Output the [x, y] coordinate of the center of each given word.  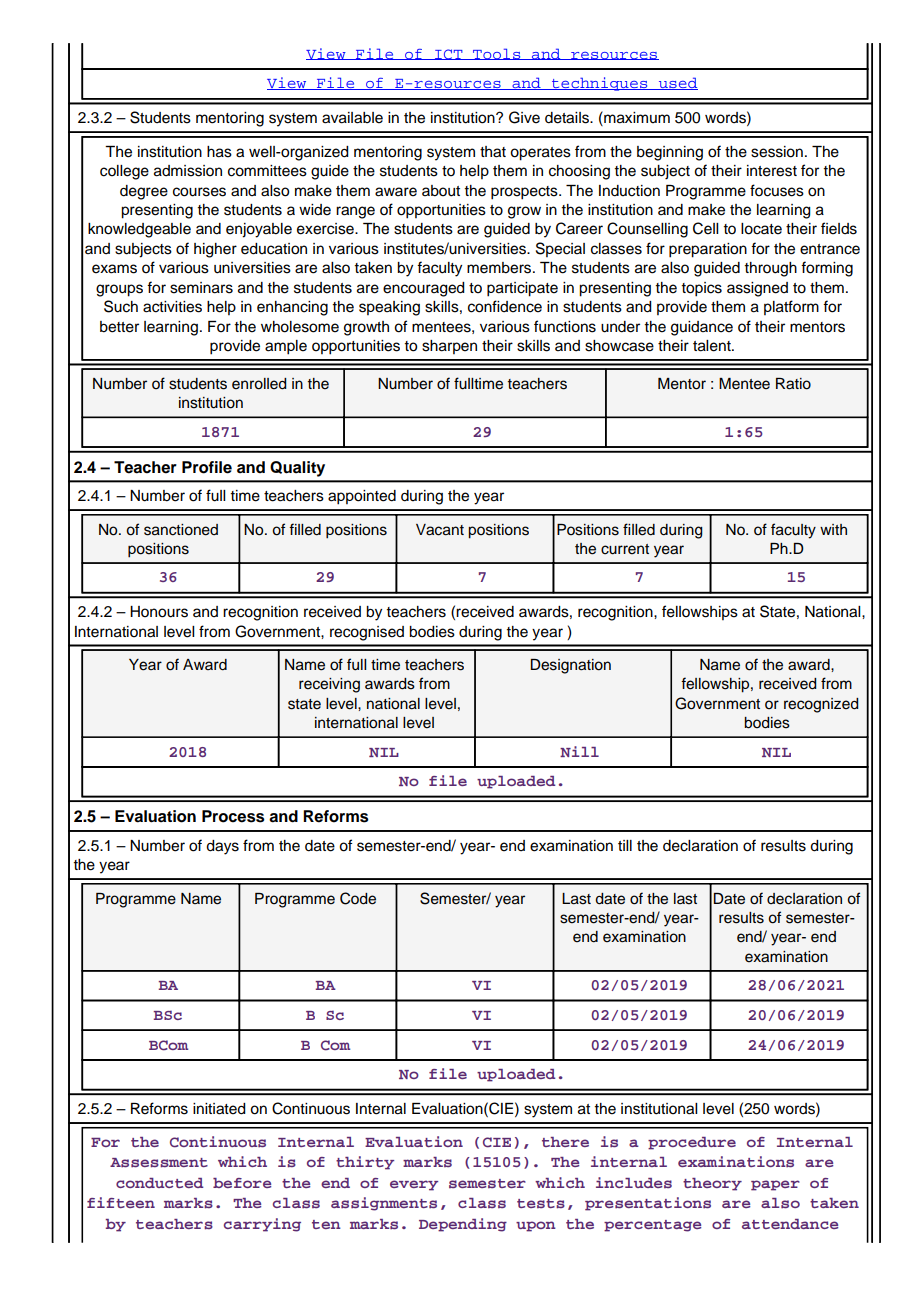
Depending [463, 1225]
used [677, 83]
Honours [159, 612]
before [242, 1183]
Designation [571, 666]
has [219, 152]
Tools [497, 54]
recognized [821, 705]
